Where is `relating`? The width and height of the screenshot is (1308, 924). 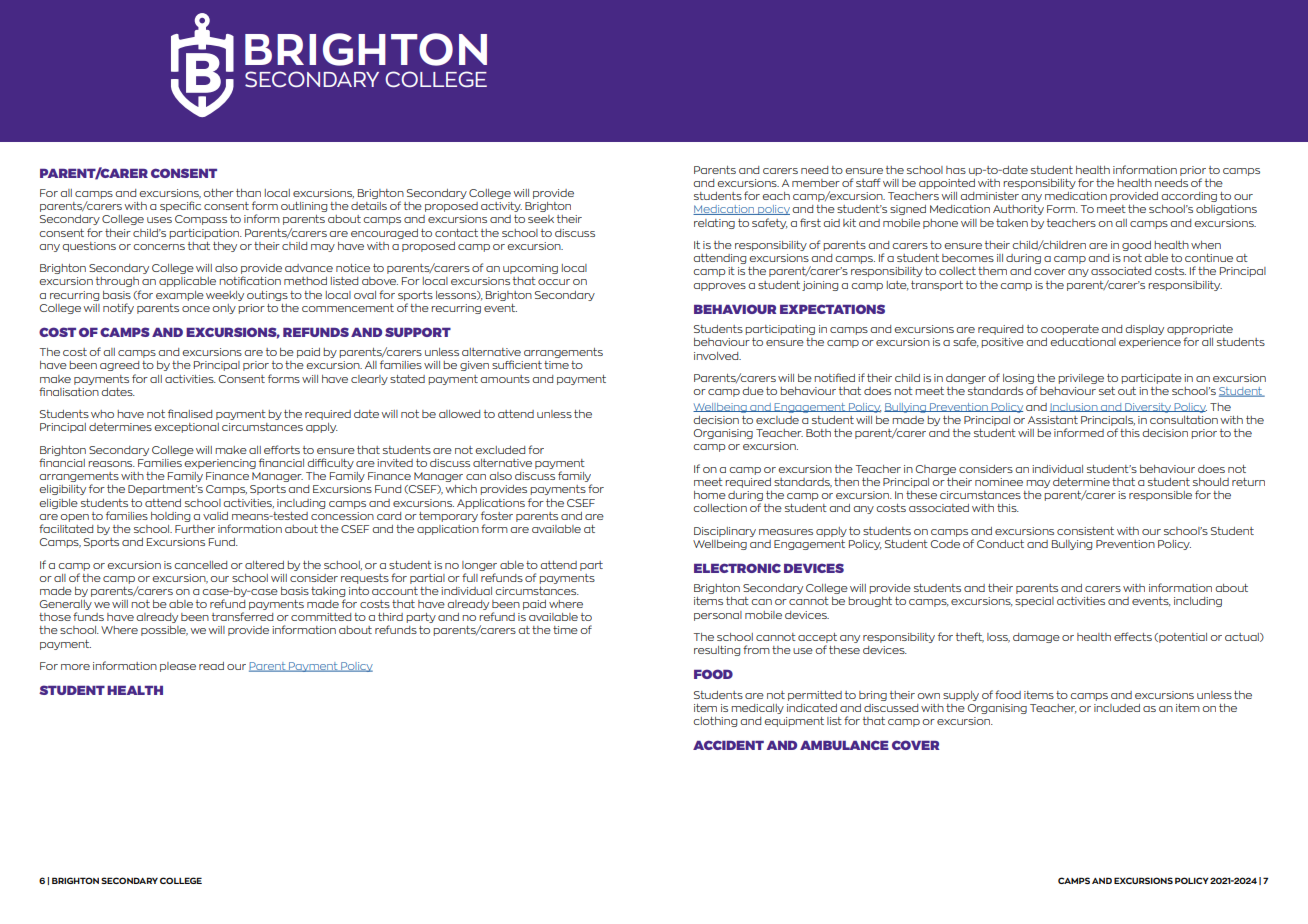
relating is located at coordinates (714, 224).
